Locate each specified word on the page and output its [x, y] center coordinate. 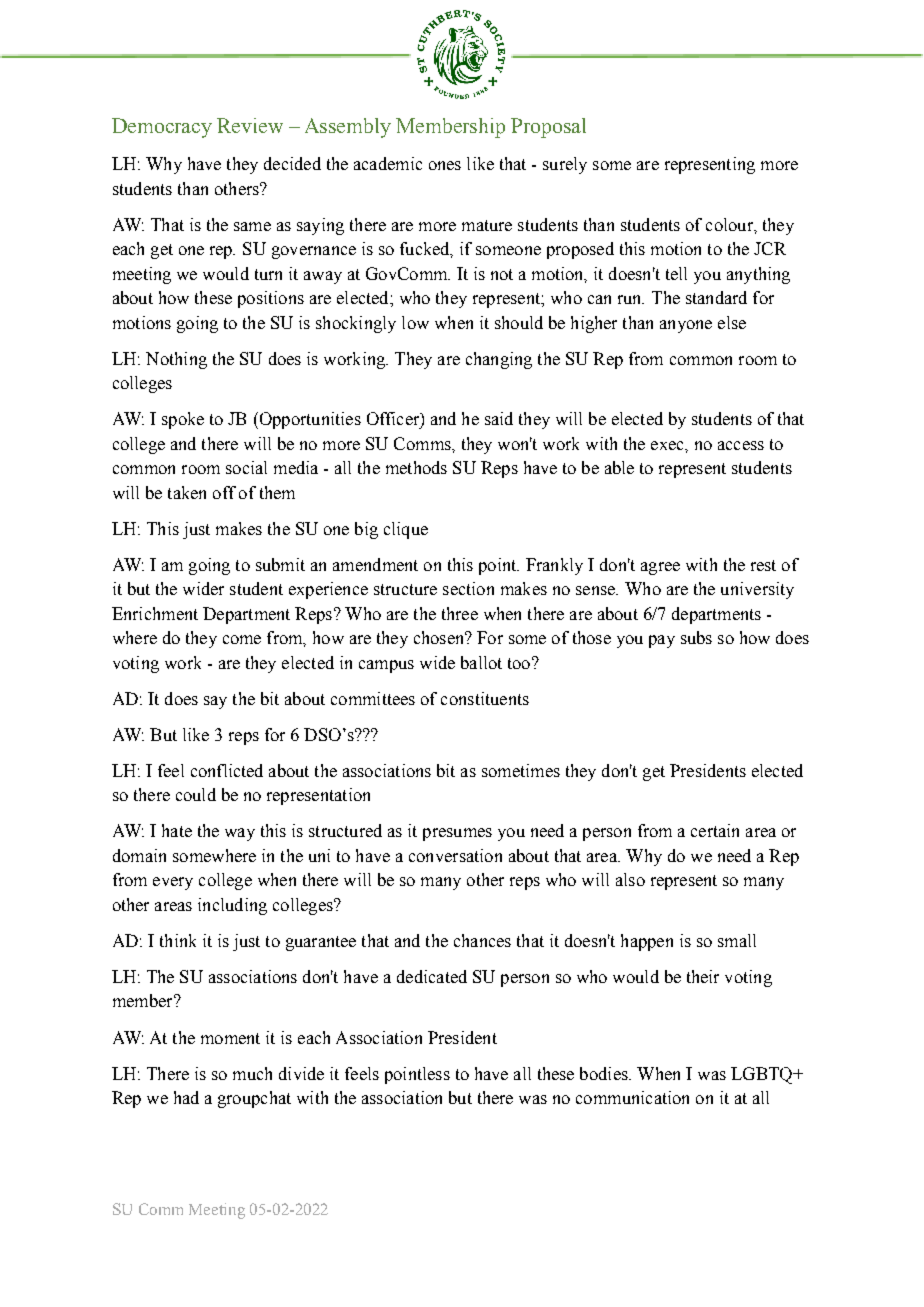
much [252, 1073]
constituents [485, 698]
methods [416, 467]
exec [668, 445]
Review [250, 125]
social [246, 467]
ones [445, 165]
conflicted [227, 770]
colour [730, 224]
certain [715, 830]
